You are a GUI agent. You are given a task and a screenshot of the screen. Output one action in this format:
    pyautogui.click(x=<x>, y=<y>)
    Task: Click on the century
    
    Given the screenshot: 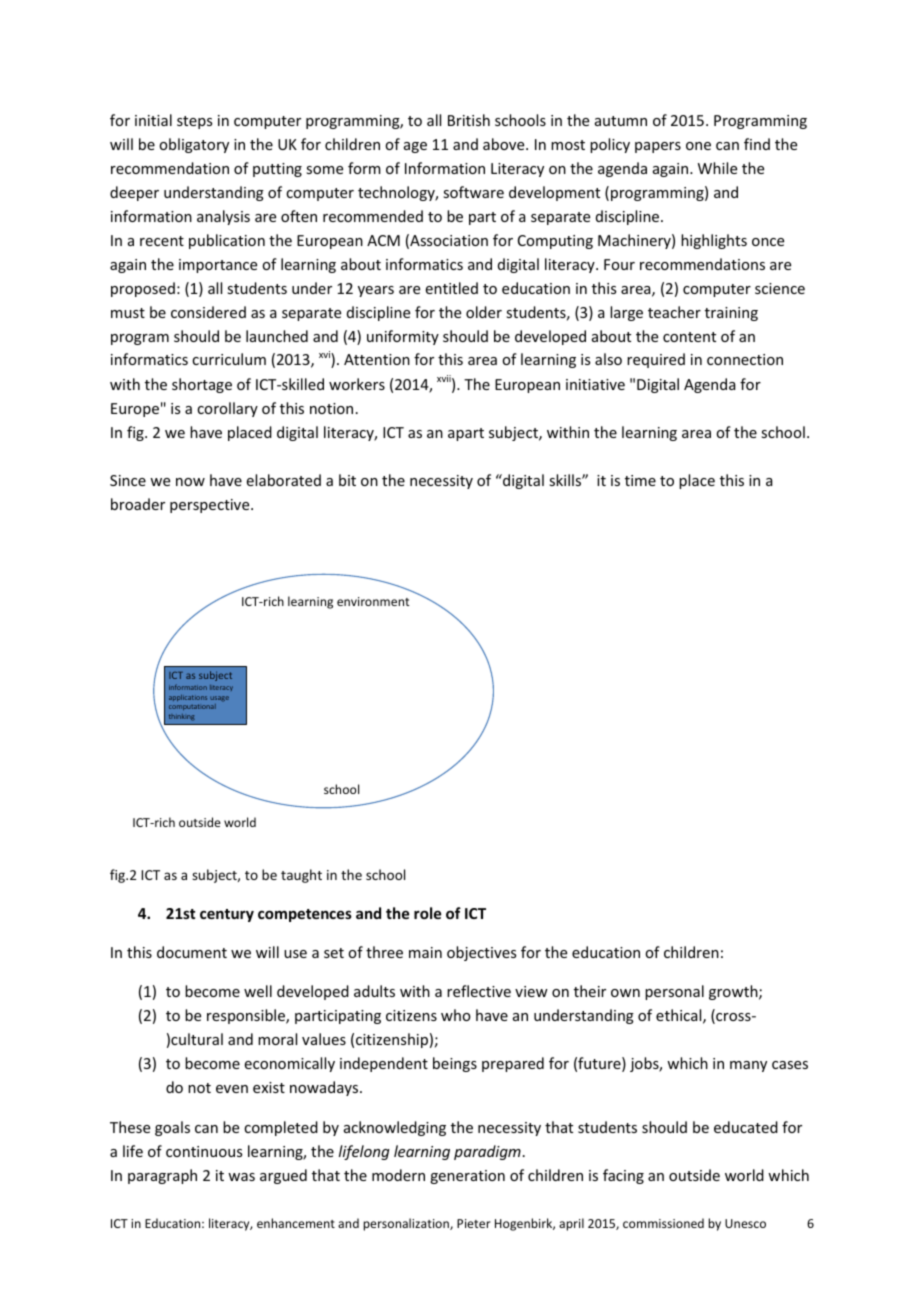 What is the action you would take?
    pyautogui.click(x=227, y=915)
